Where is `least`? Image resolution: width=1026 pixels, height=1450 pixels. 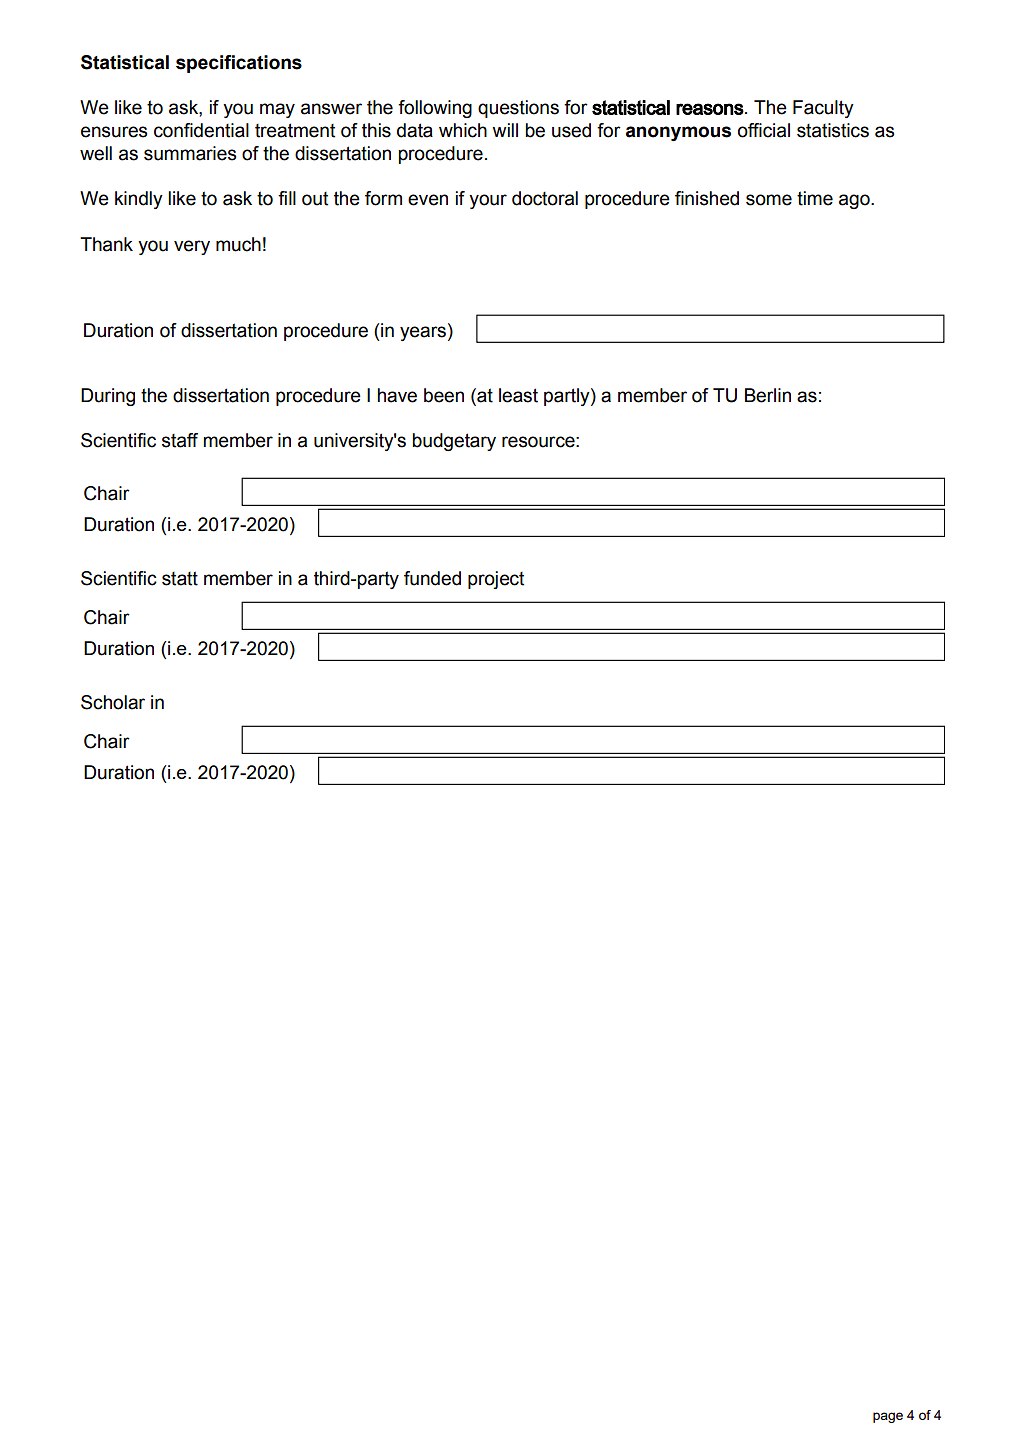
least is located at coordinates (518, 395).
